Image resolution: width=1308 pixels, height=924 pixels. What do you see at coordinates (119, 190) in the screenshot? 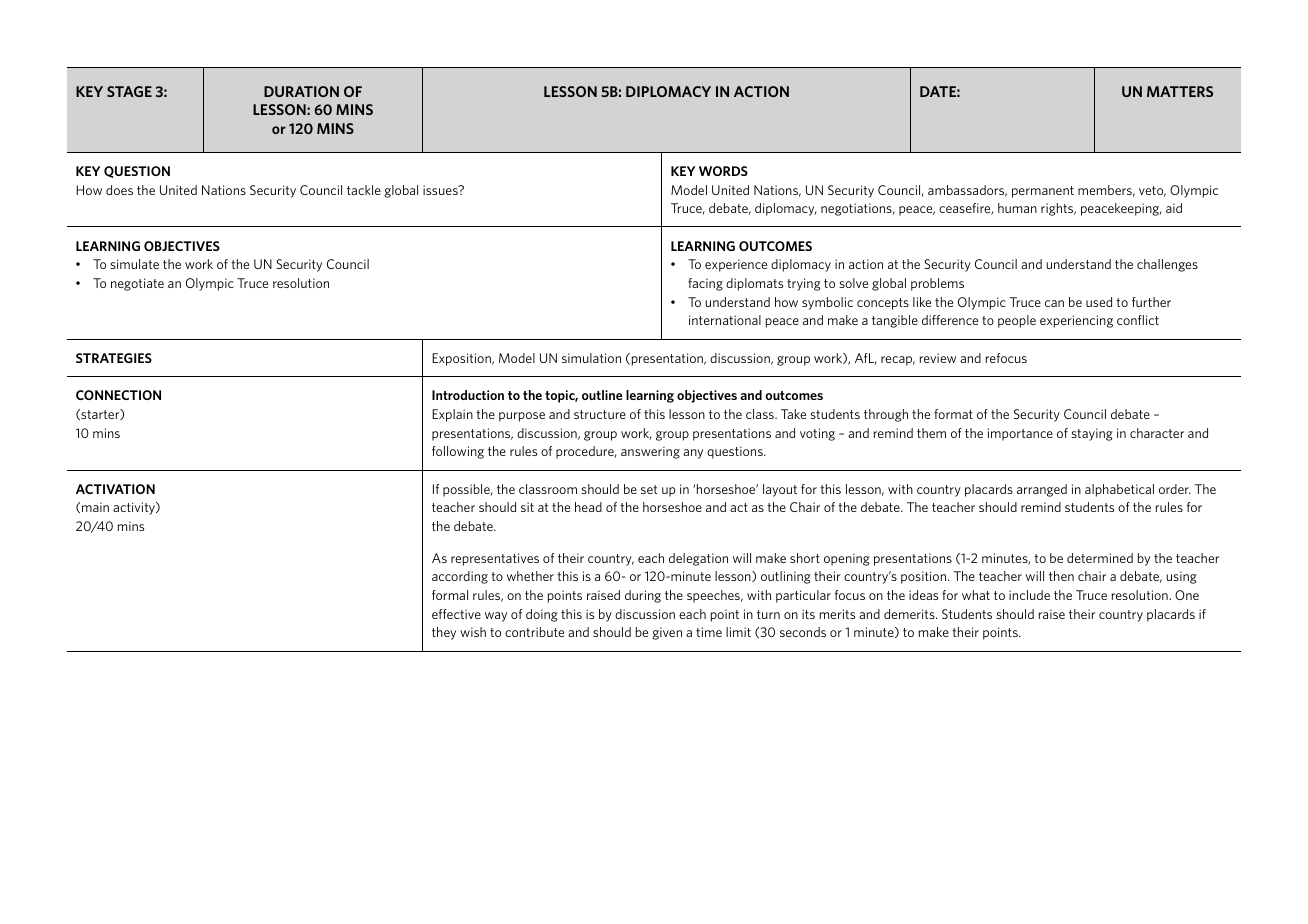
I see `does` at bounding box center [119, 190].
